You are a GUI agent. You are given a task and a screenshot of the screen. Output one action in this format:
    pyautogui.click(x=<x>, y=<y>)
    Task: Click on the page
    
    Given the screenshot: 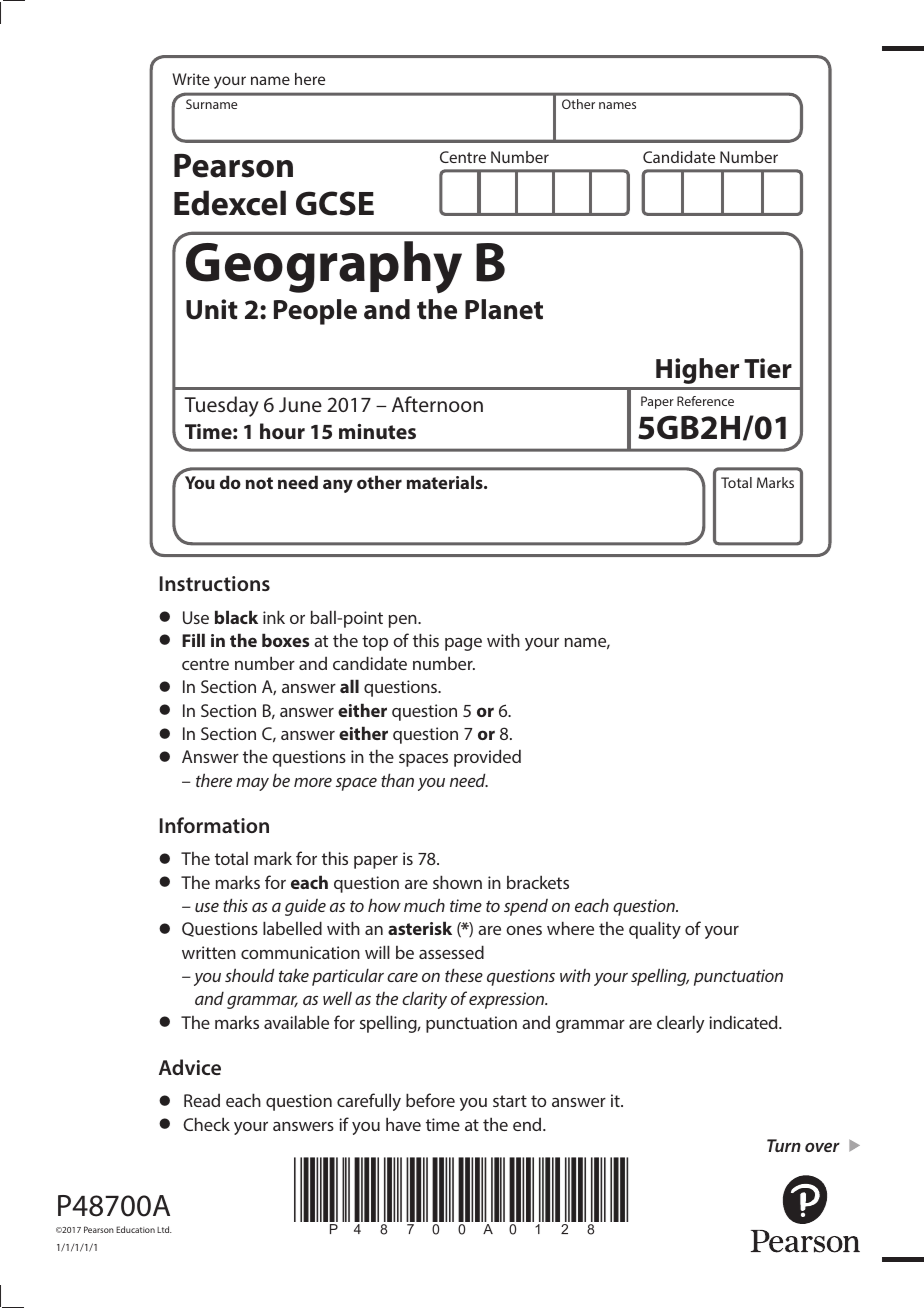 What is the action you would take?
    pyautogui.click(x=463, y=644)
